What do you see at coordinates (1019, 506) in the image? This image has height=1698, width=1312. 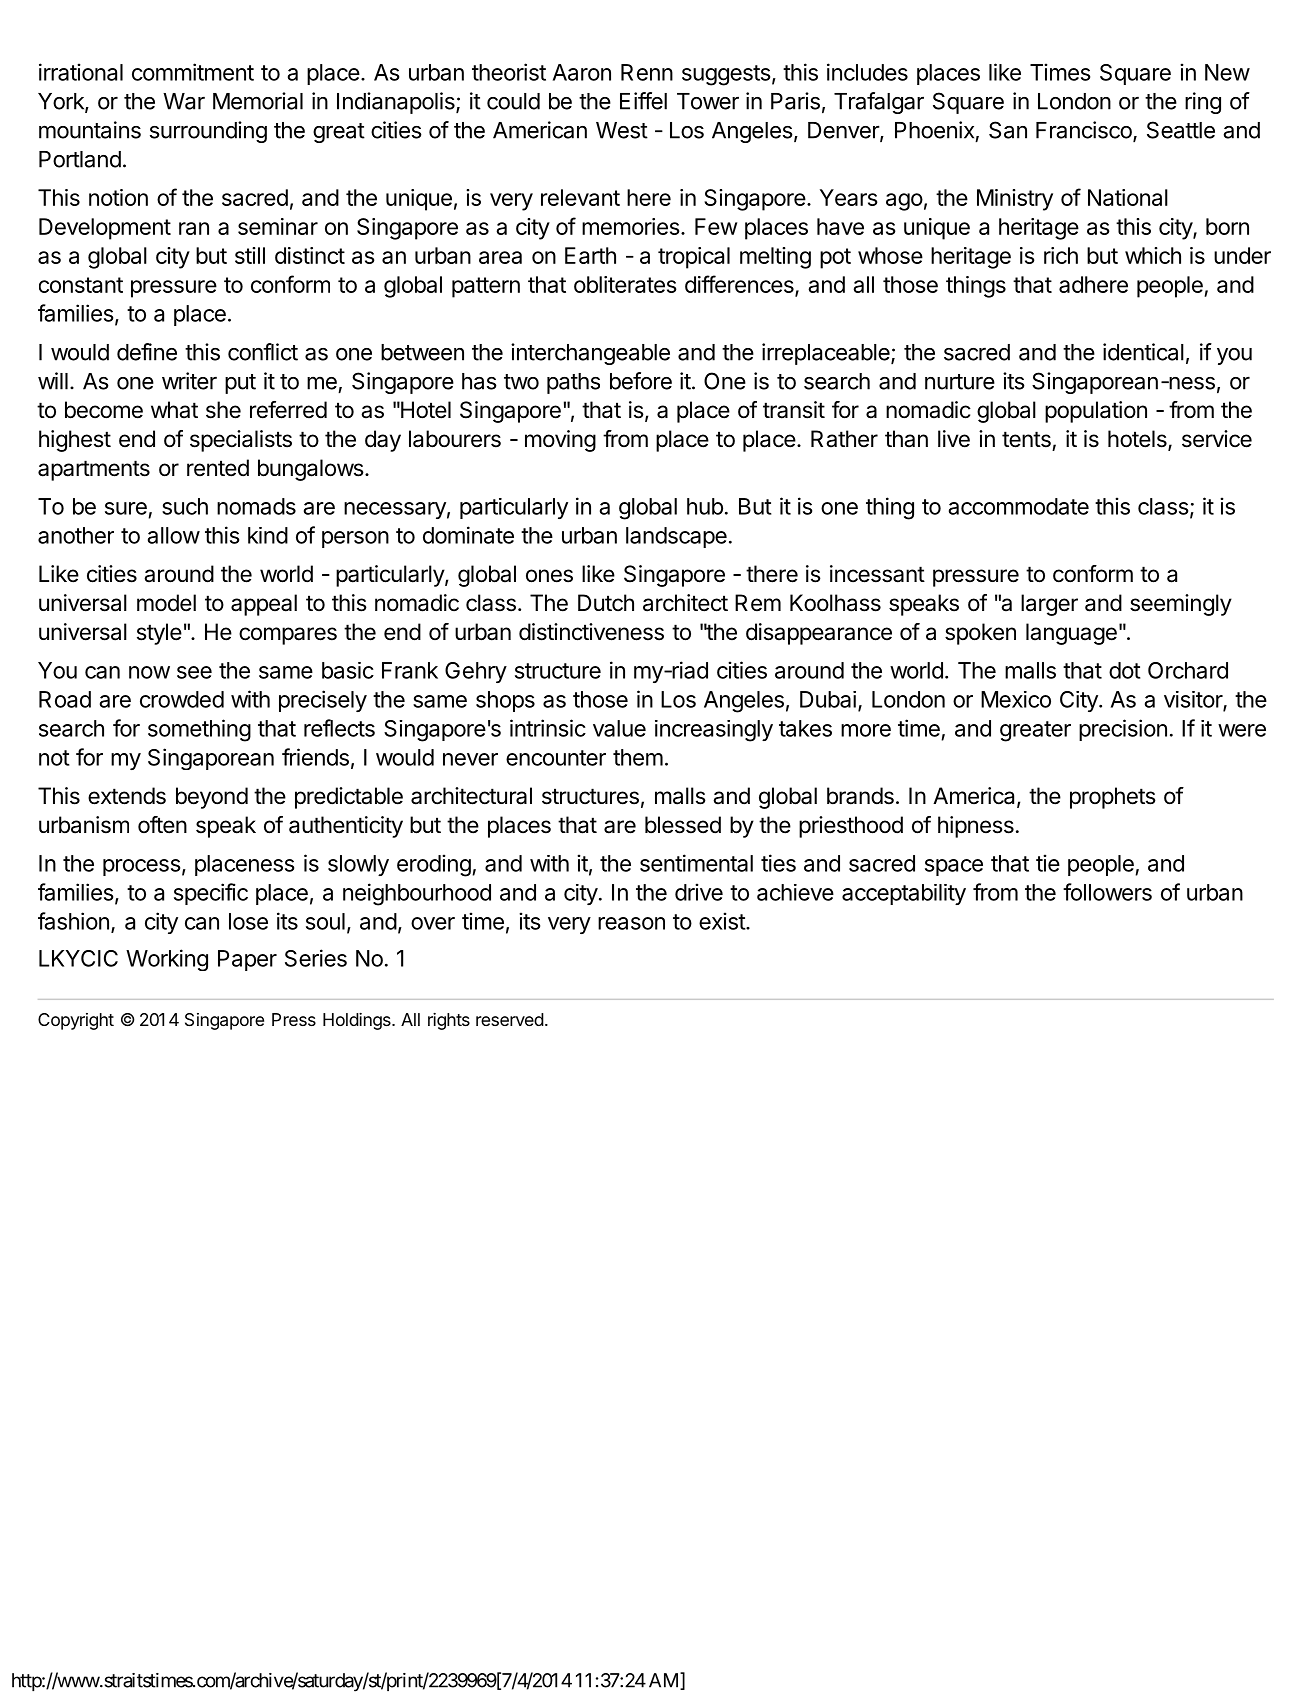 I see `accommodate` at bounding box center [1019, 506].
